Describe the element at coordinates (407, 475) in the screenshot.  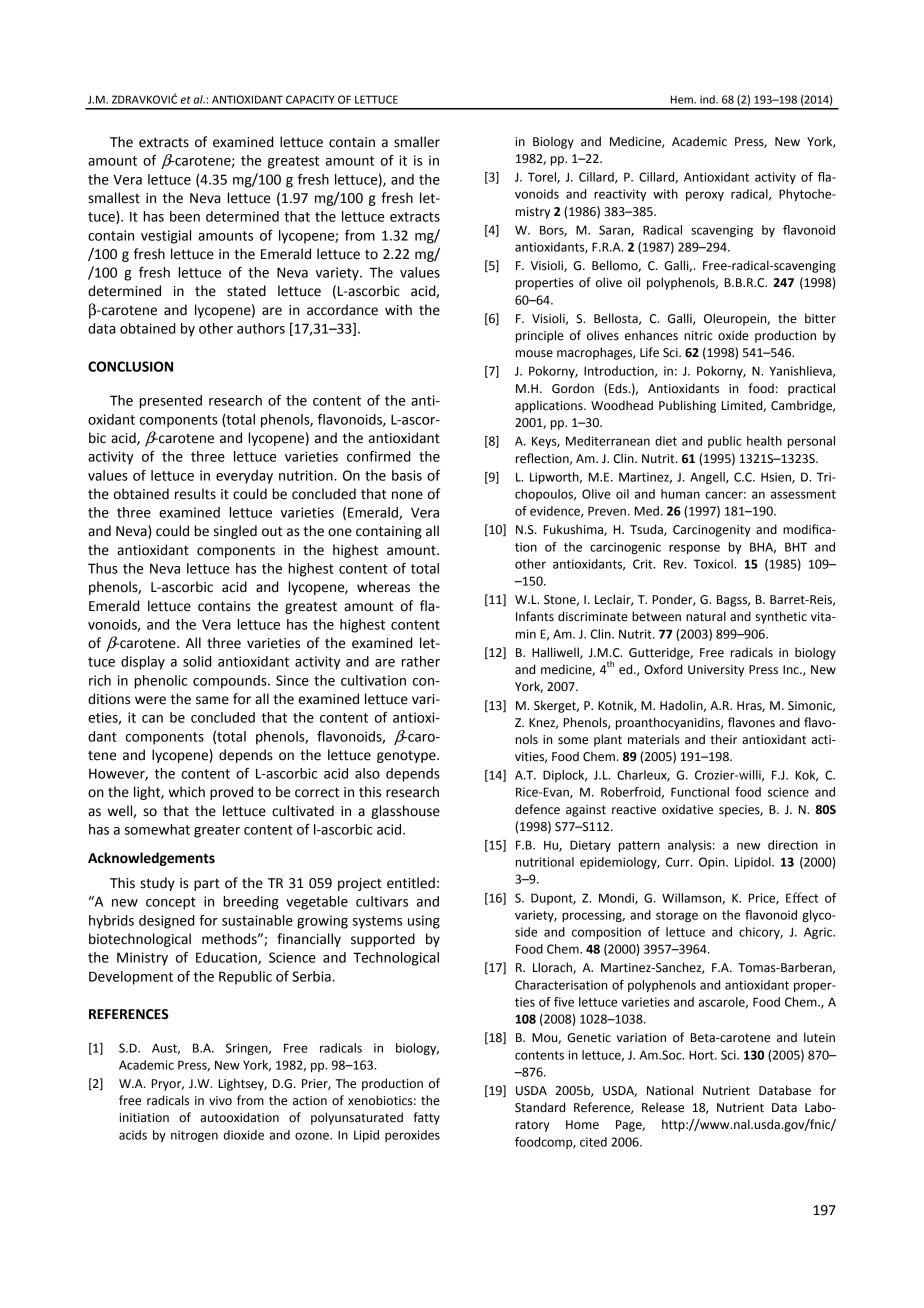
I see `basis` at that location.
